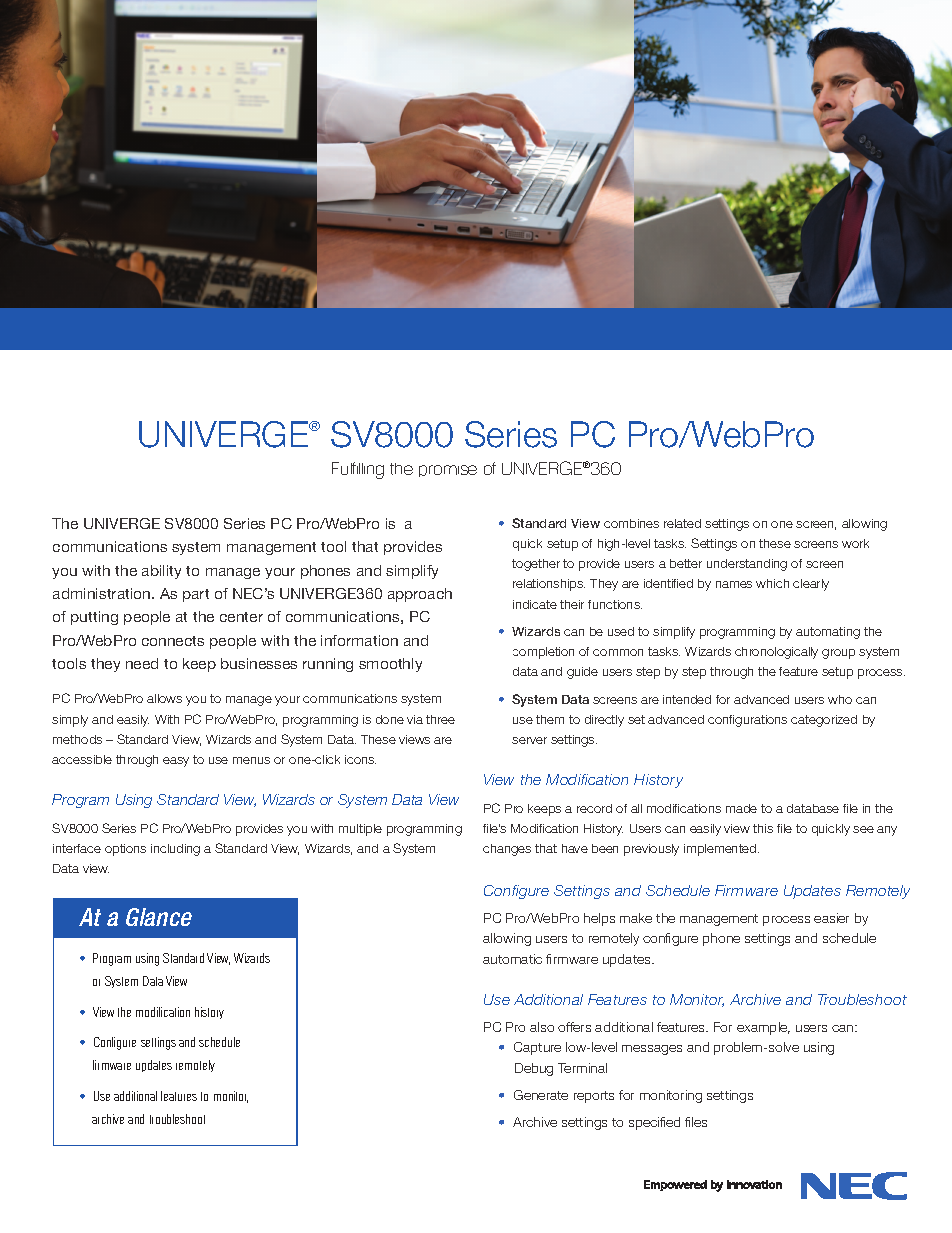  I want to click on Debug, so click(534, 1069).
